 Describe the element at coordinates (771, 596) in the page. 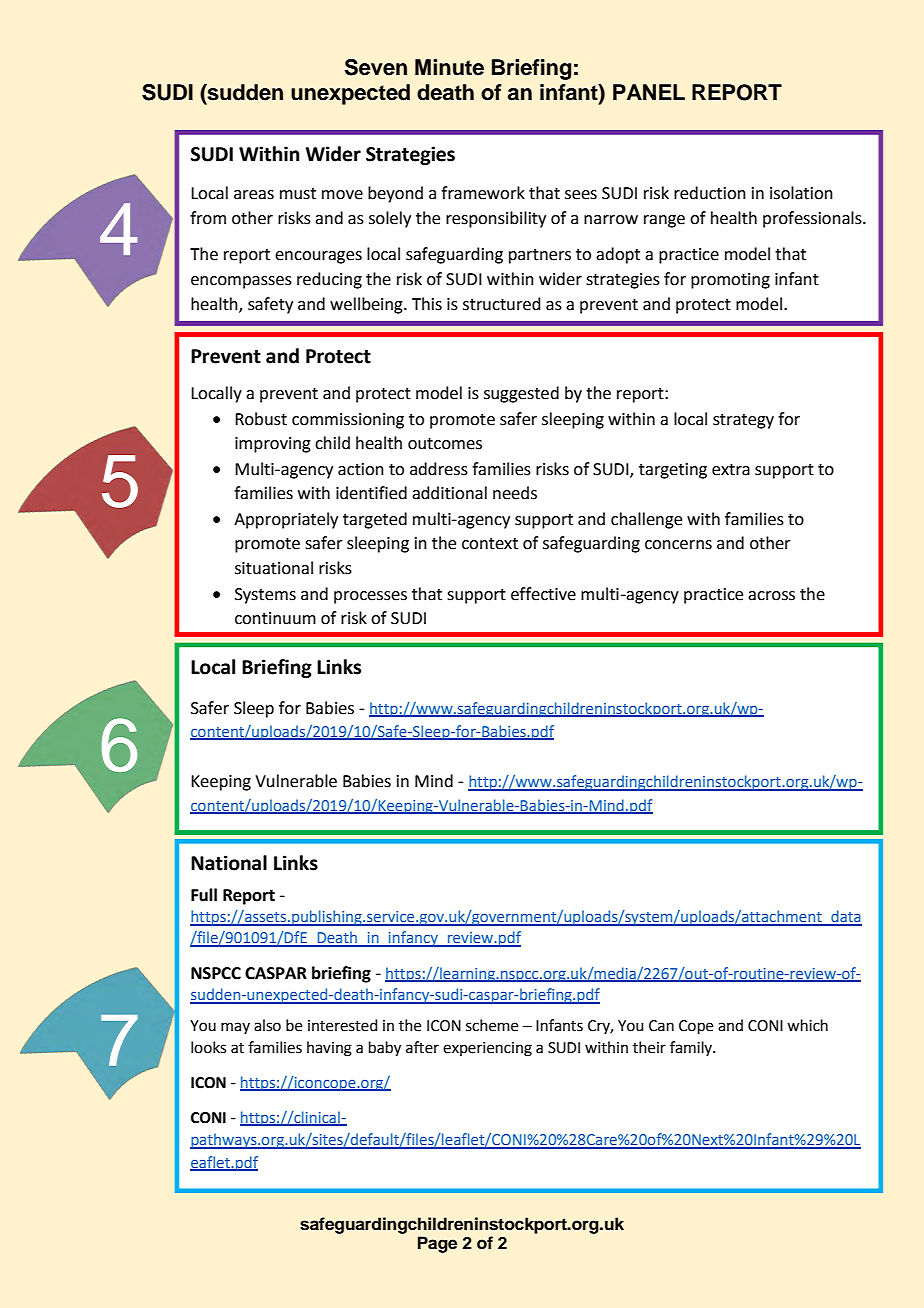

I see `across` at that location.
